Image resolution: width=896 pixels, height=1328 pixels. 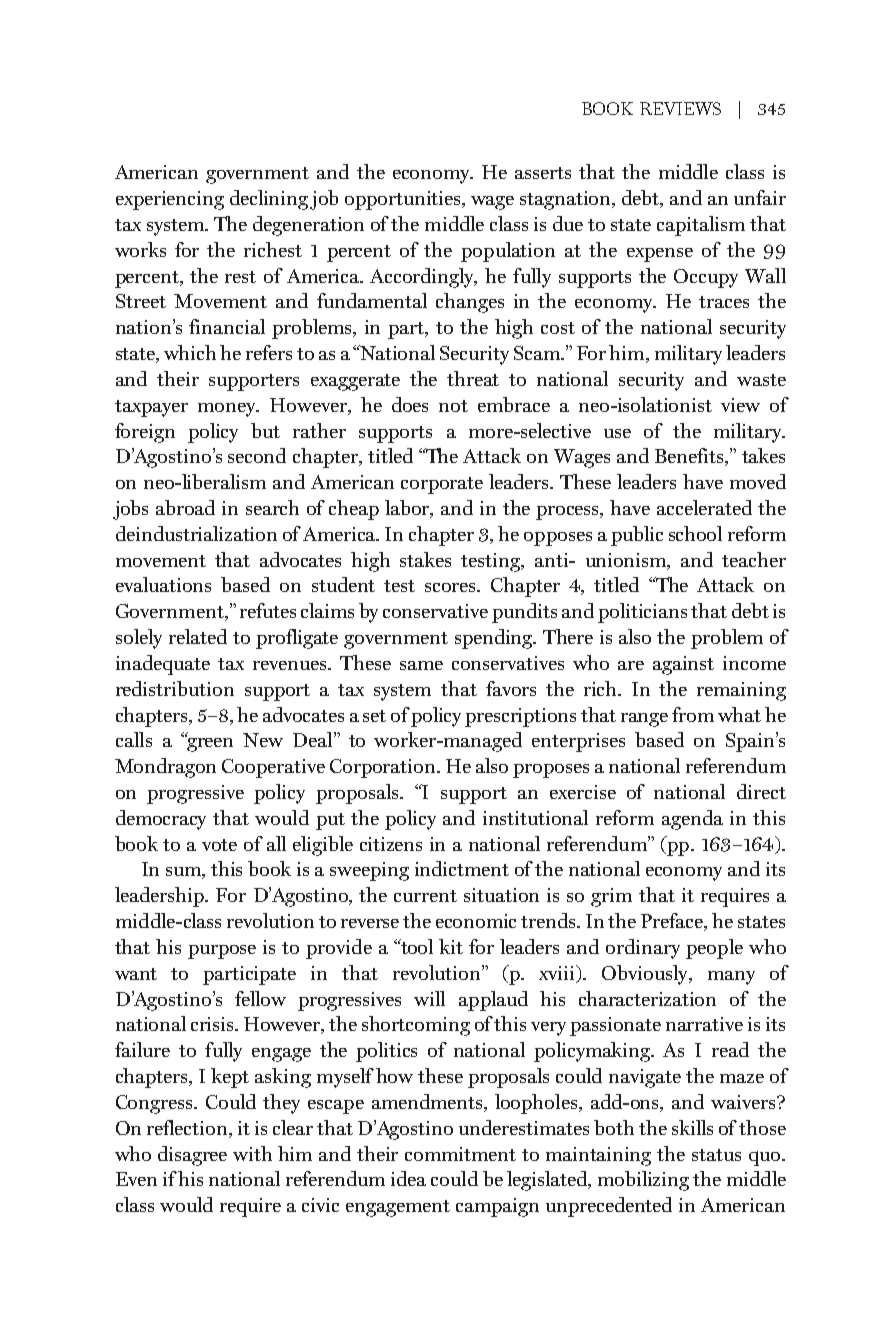 What do you see at coordinates (701, 226) in the screenshot?
I see `capitalism` at bounding box center [701, 226].
